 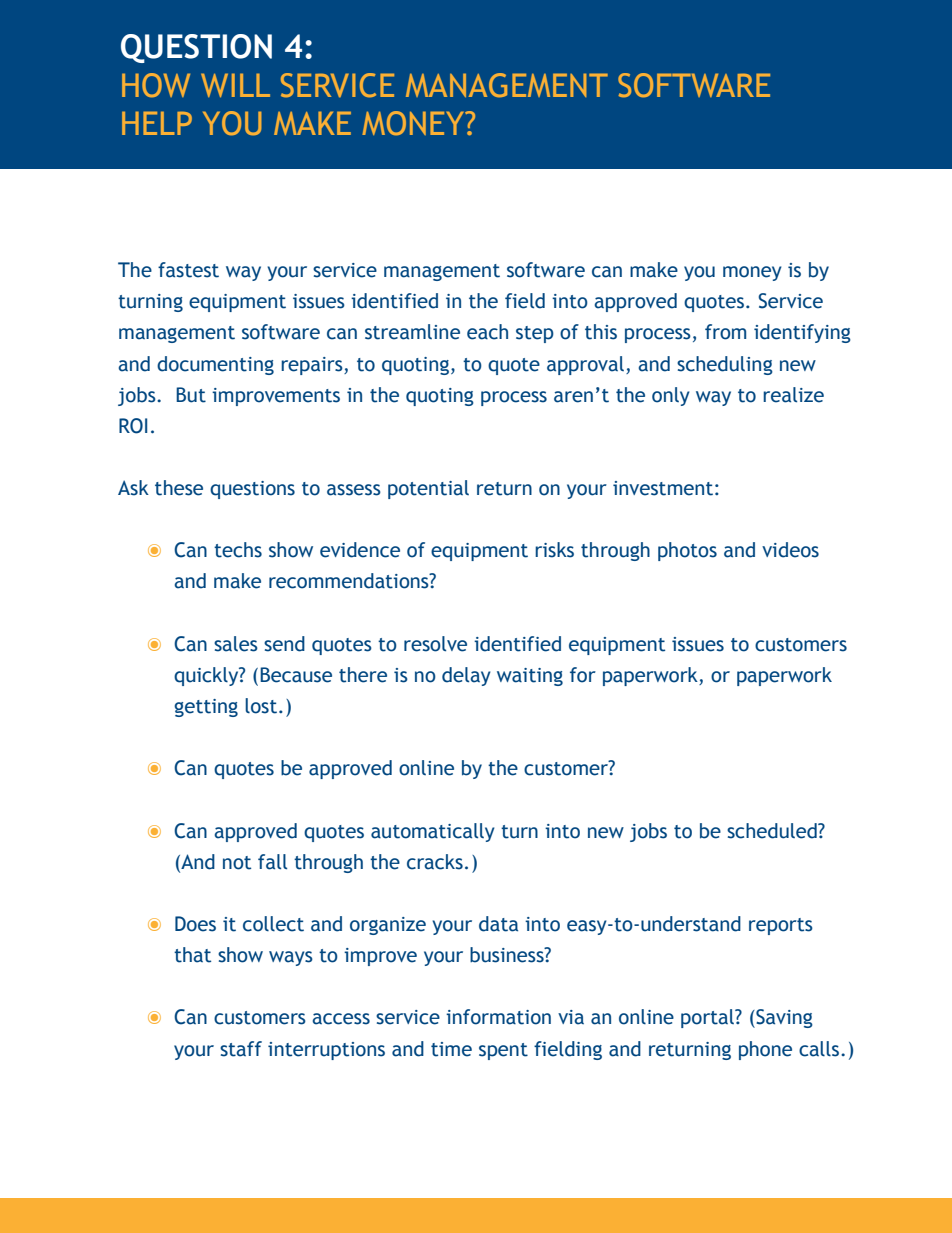 What do you see at coordinates (773, 831) in the screenshot?
I see `scheduled` at bounding box center [773, 831].
